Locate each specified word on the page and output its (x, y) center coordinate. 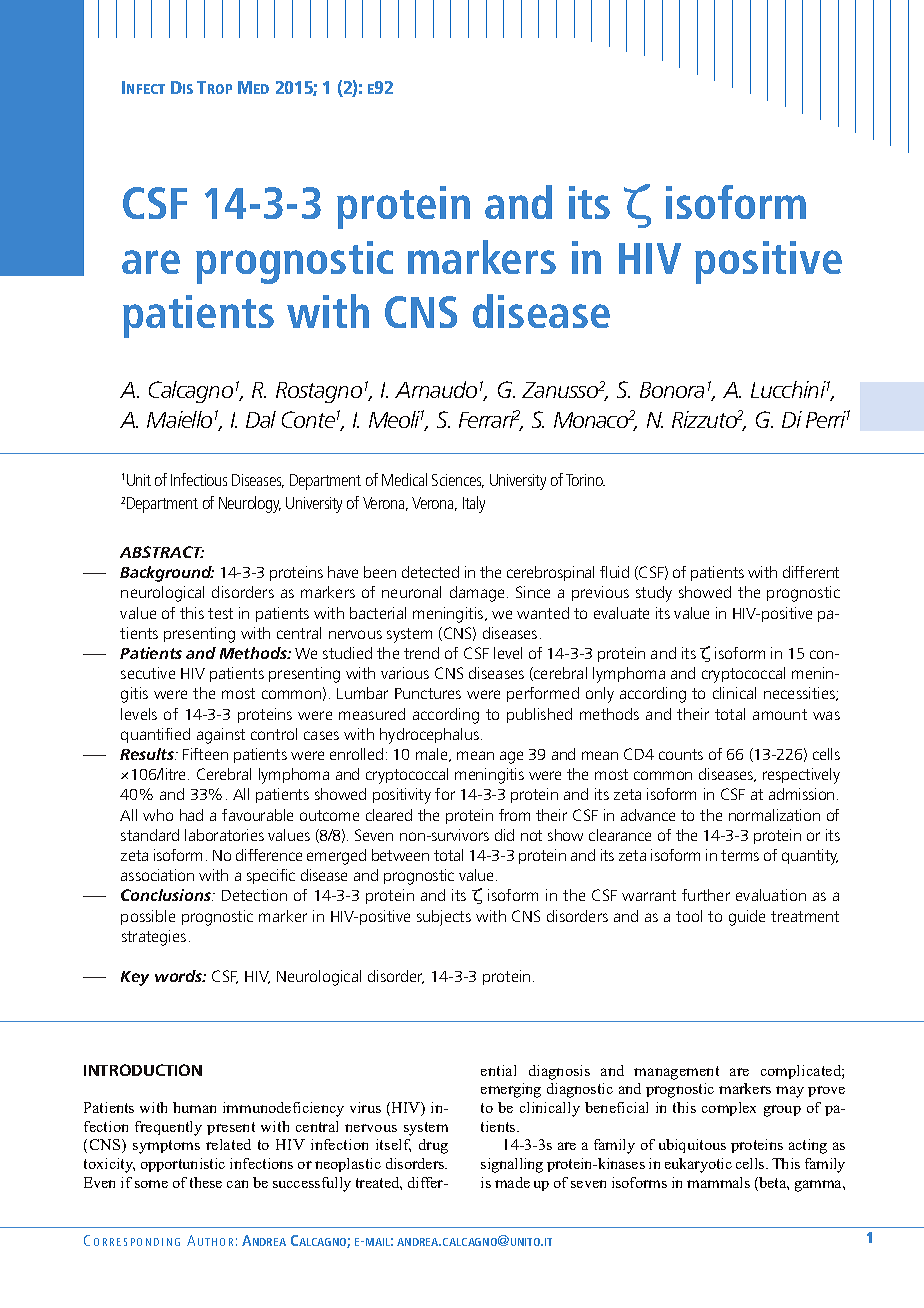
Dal (261, 419)
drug (433, 1146)
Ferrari (488, 419)
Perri (826, 419)
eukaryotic (698, 1165)
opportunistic (183, 1165)
